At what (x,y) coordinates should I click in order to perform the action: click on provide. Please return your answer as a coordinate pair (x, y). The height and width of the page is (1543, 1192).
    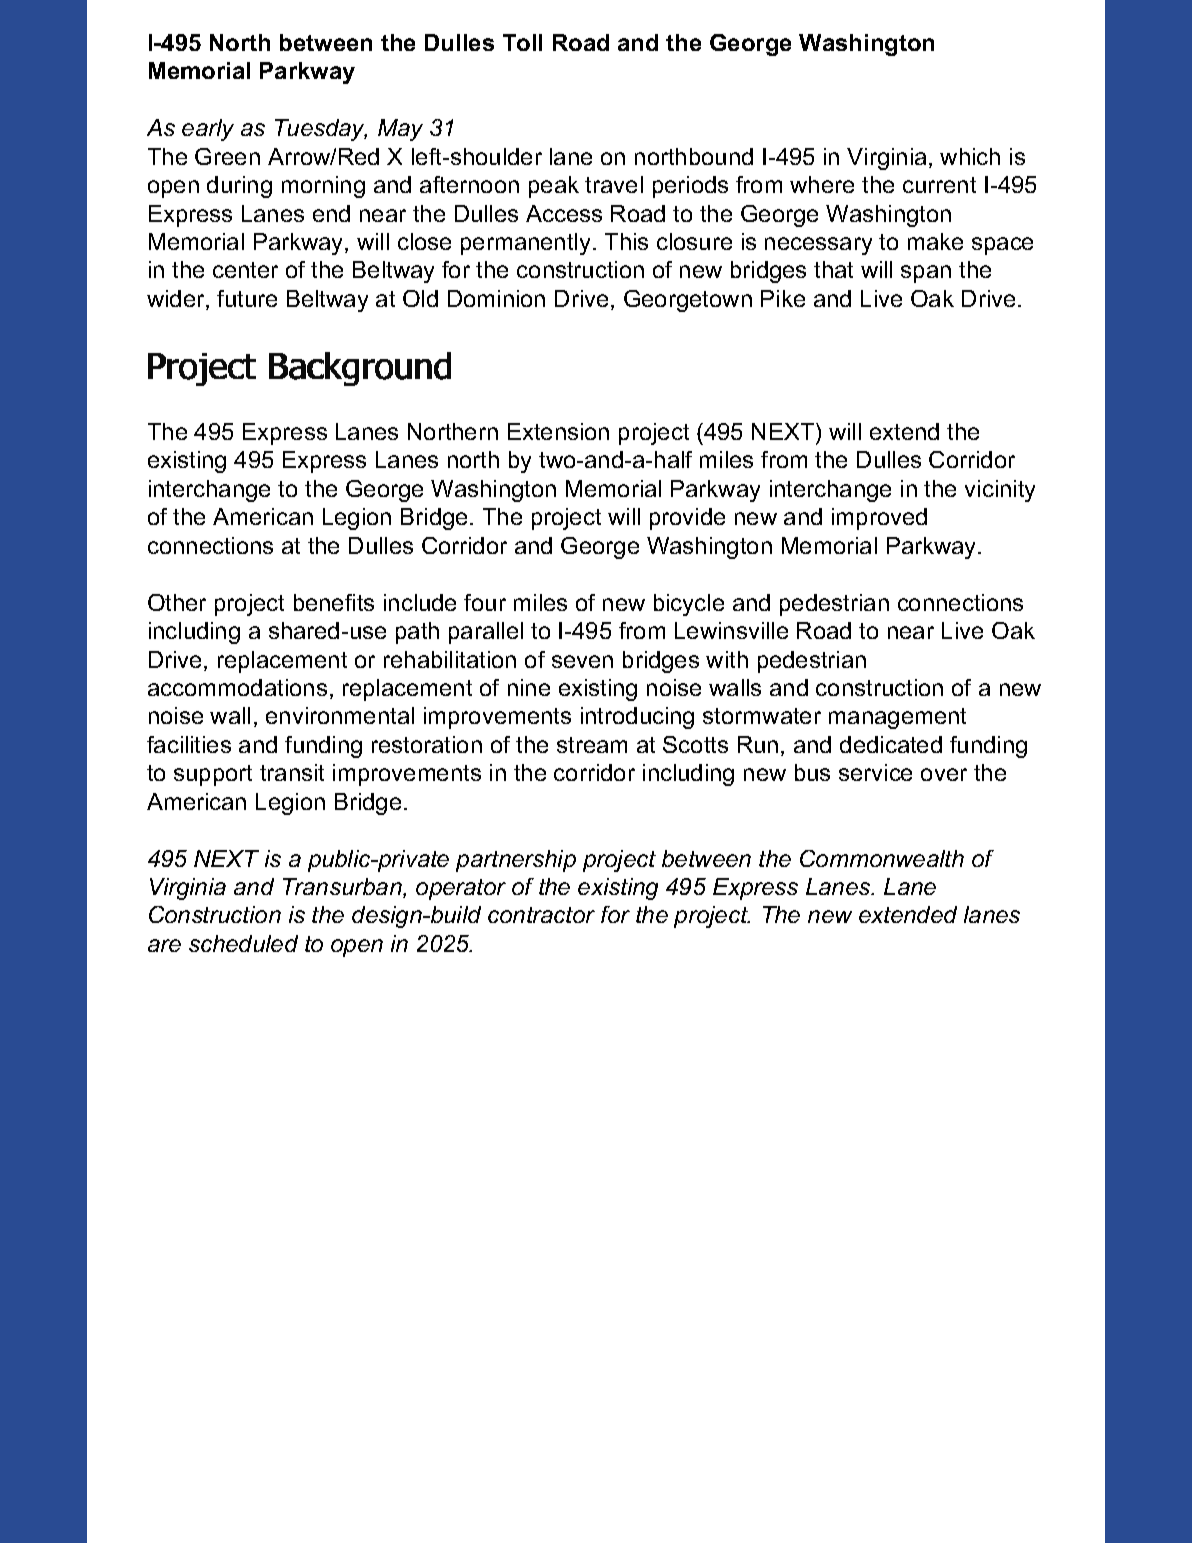
    Looking at the image, I should click on (687, 519).
